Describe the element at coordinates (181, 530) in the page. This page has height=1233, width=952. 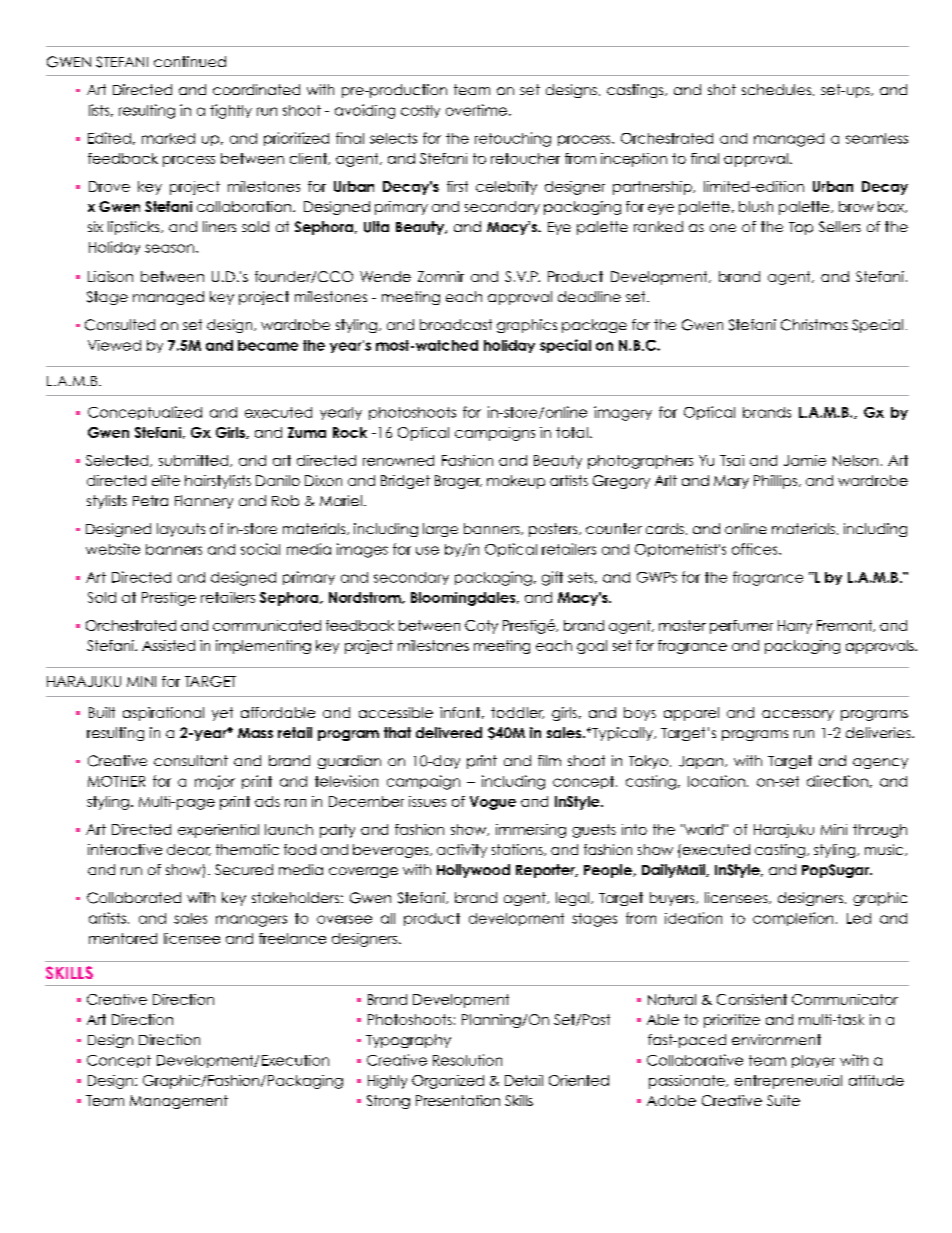
I see `layouts` at that location.
